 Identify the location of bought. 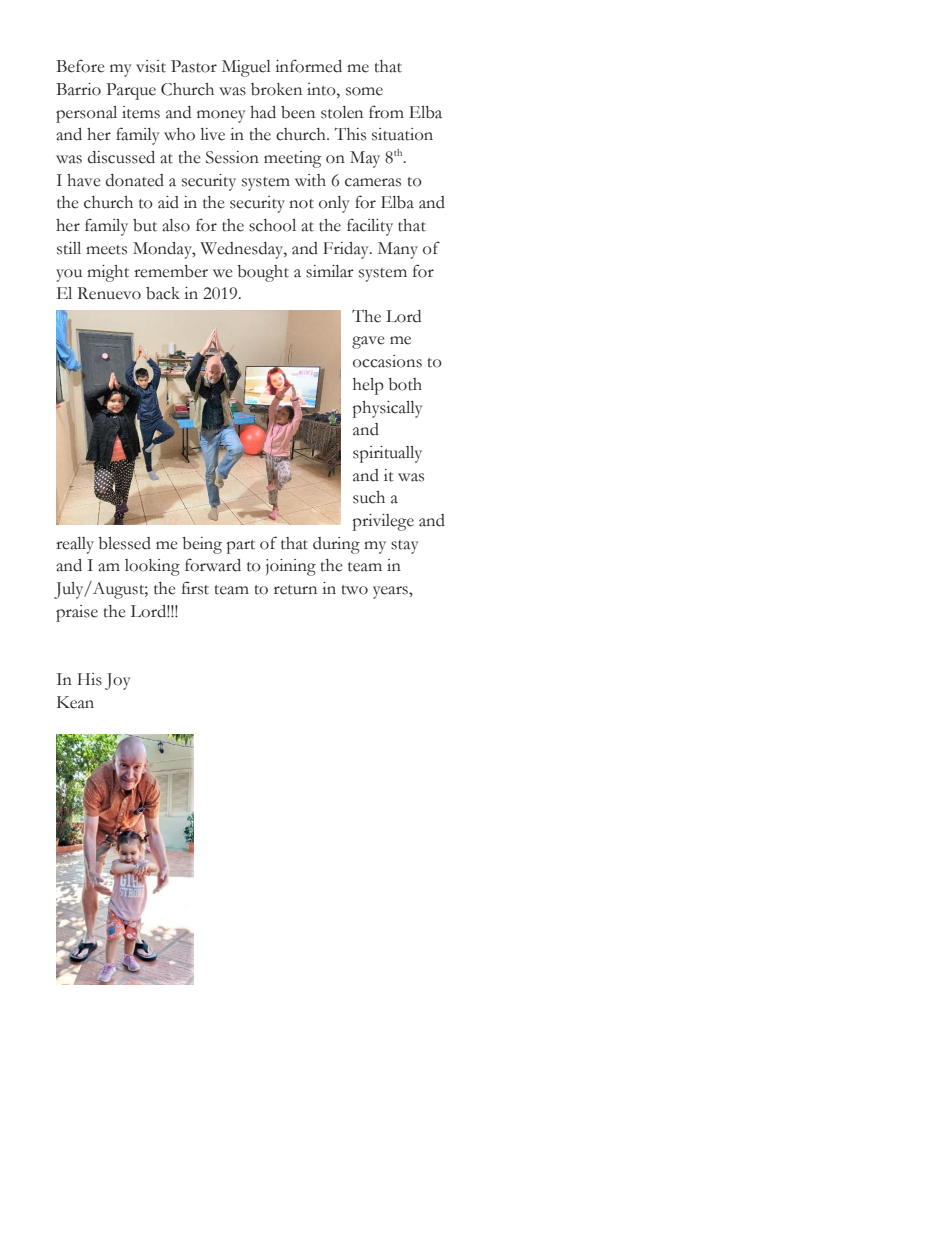
(263, 273).
